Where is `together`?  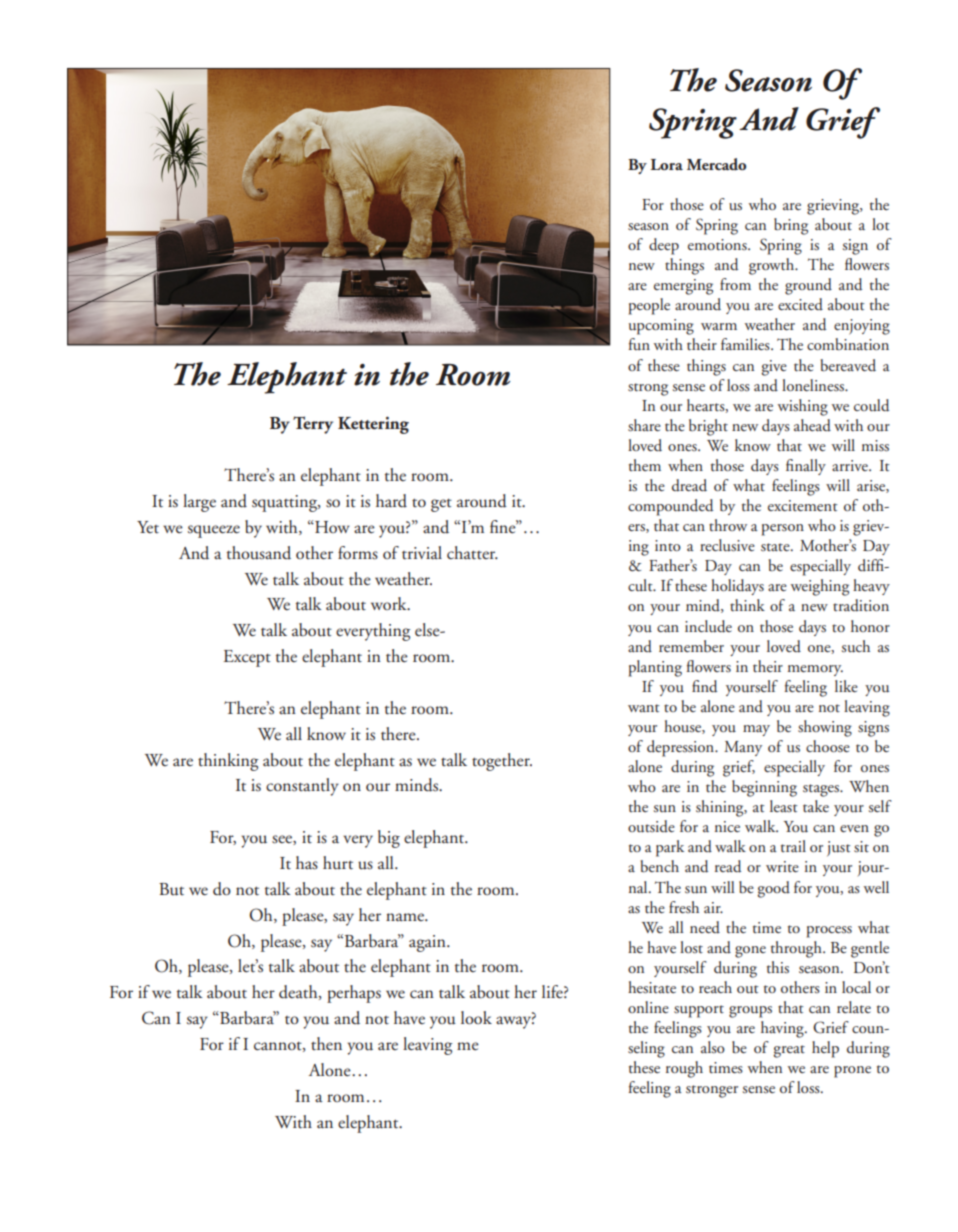 together is located at coordinates (502, 762).
